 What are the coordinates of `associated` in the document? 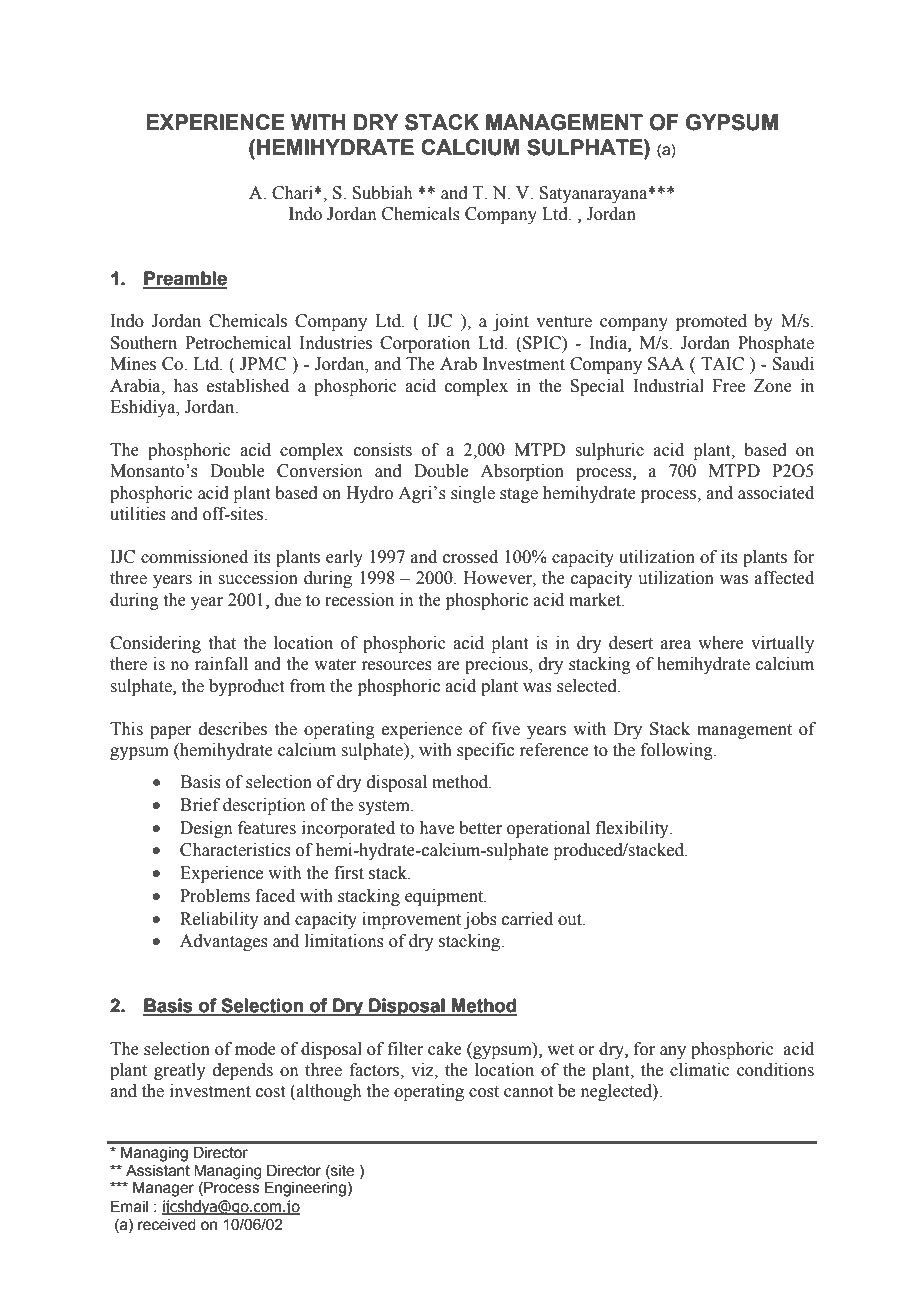 It's located at (776, 493).
